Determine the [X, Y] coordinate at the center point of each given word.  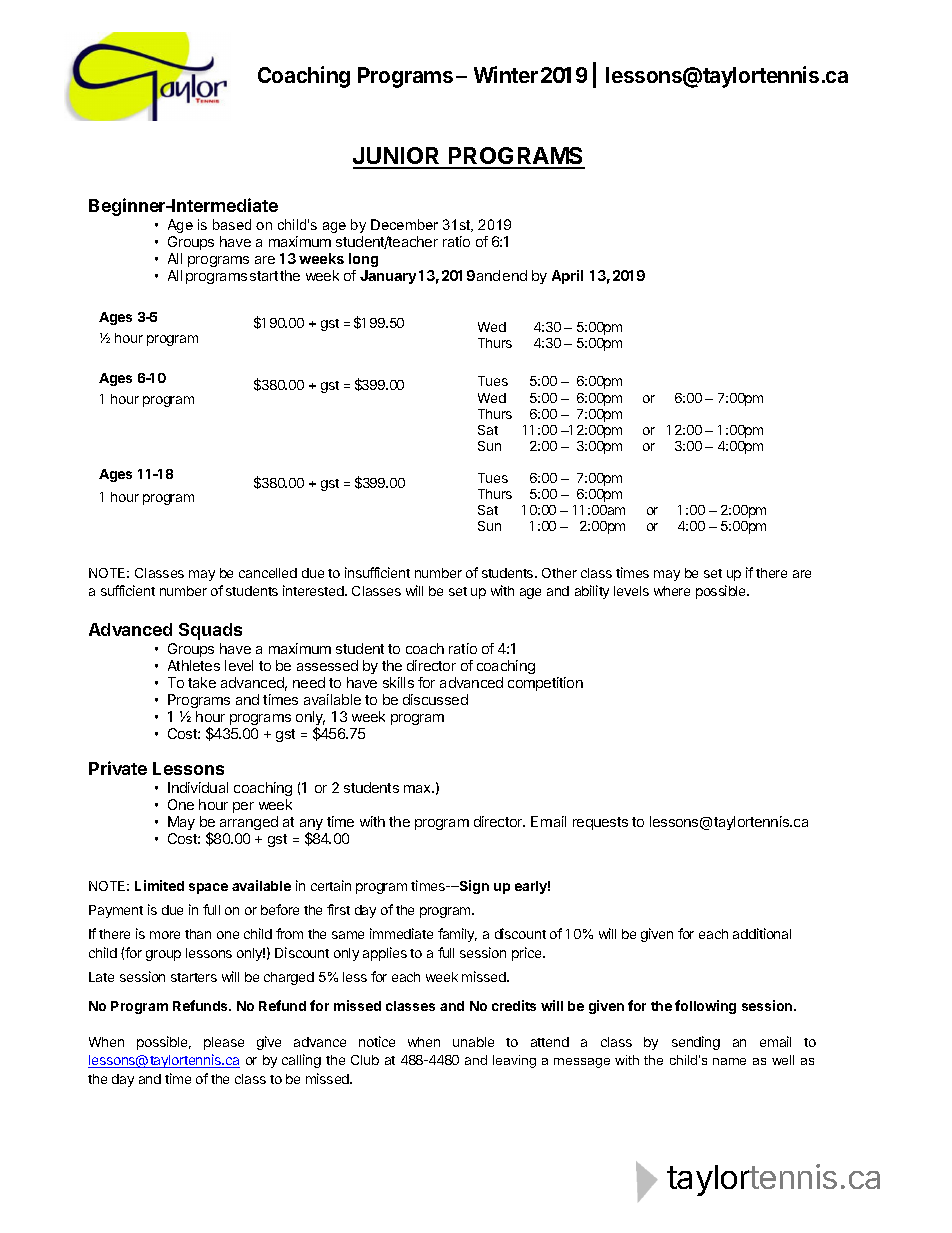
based [232, 224]
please [224, 1043]
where [672, 591]
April [567, 277]
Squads [210, 631]
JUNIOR [397, 157]
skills [398, 682]
